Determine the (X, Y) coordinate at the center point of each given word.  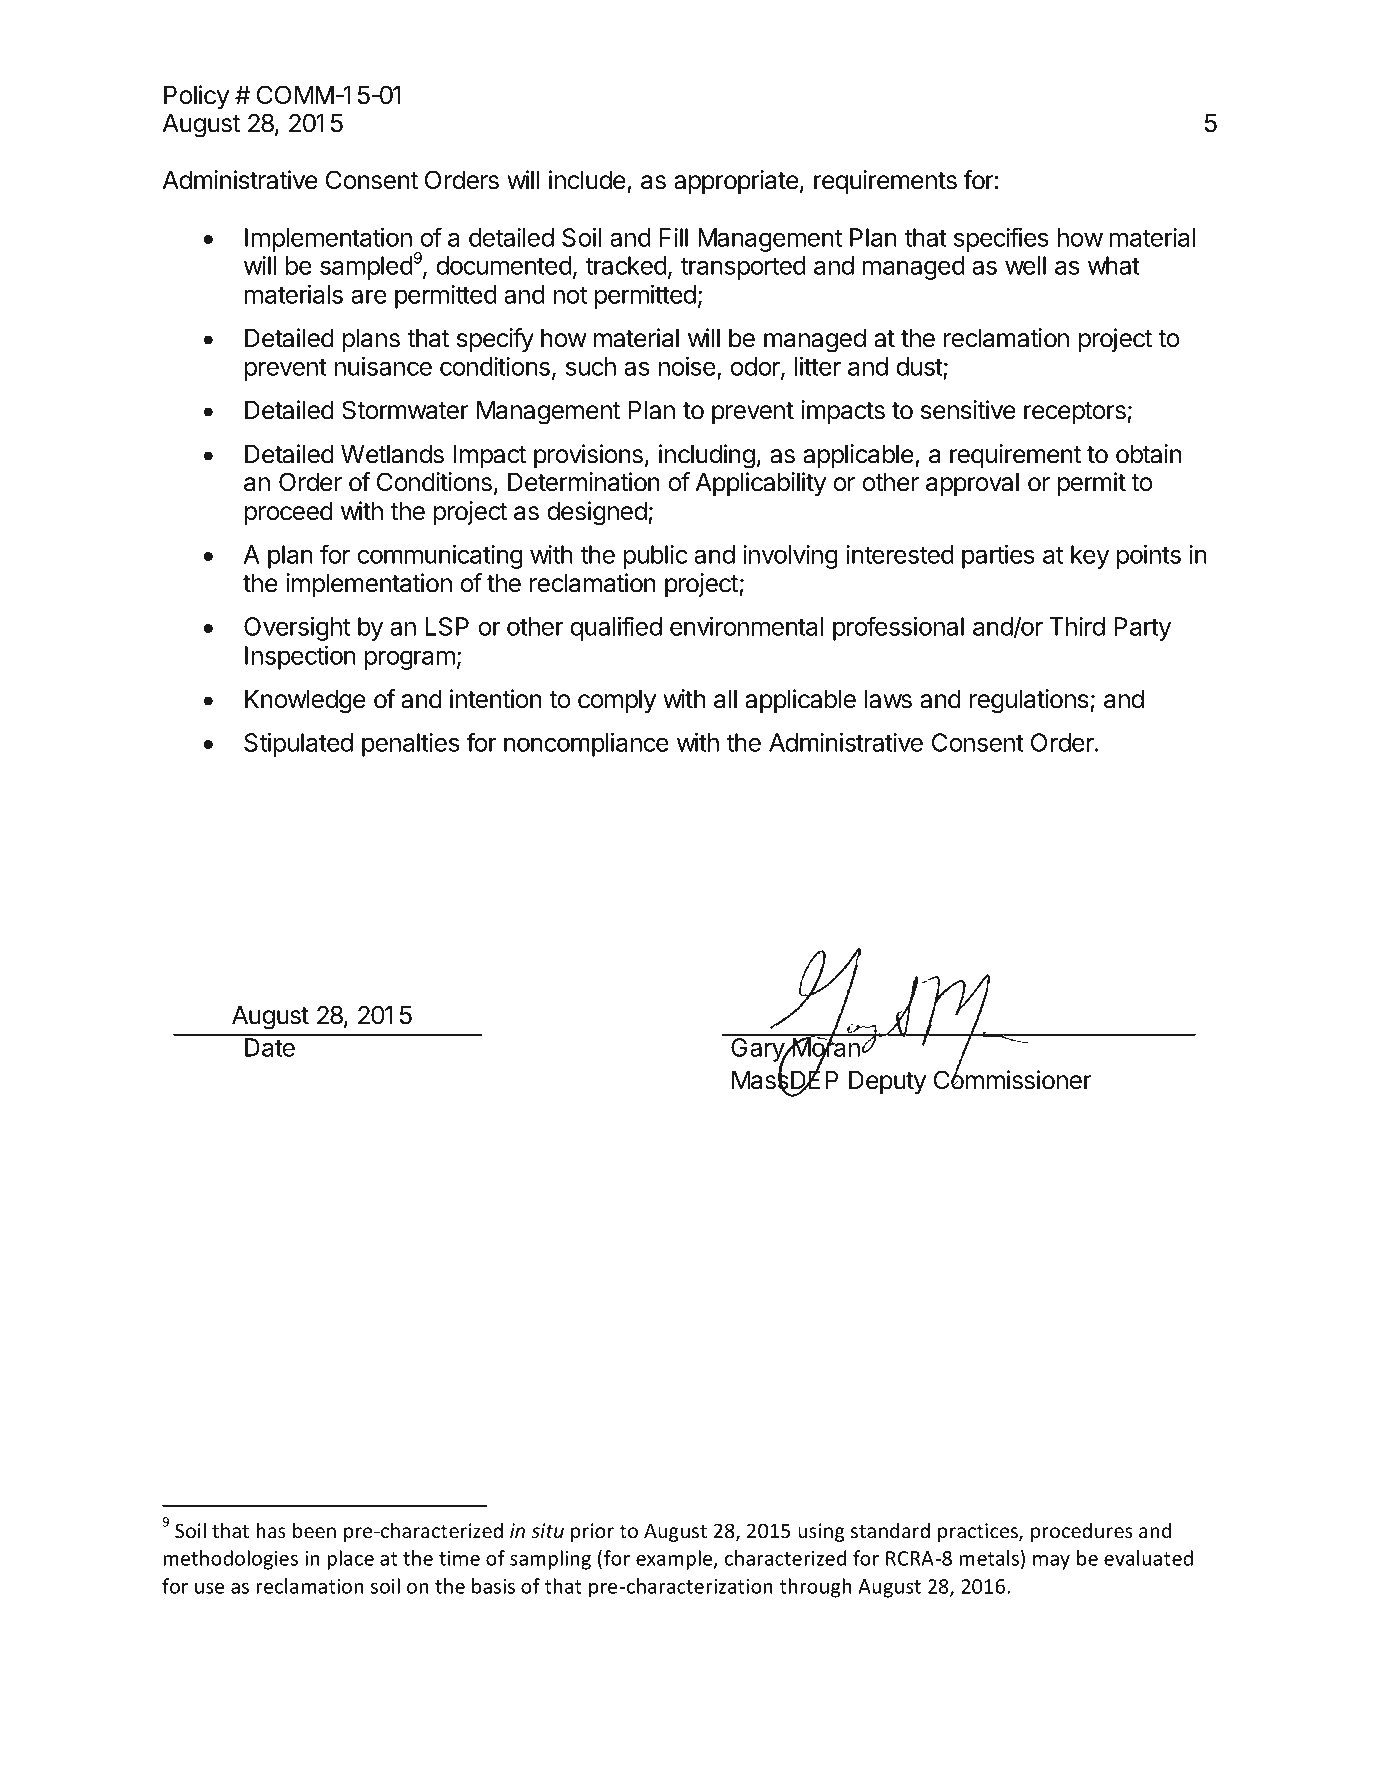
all (725, 699)
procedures (1082, 1532)
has (271, 1530)
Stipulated (298, 745)
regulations (1030, 701)
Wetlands (392, 454)
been (314, 1530)
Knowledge (305, 702)
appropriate (736, 182)
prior (592, 1532)
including (707, 456)
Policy (196, 97)
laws (888, 699)
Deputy (887, 1082)
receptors (1076, 413)
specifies (1001, 239)
